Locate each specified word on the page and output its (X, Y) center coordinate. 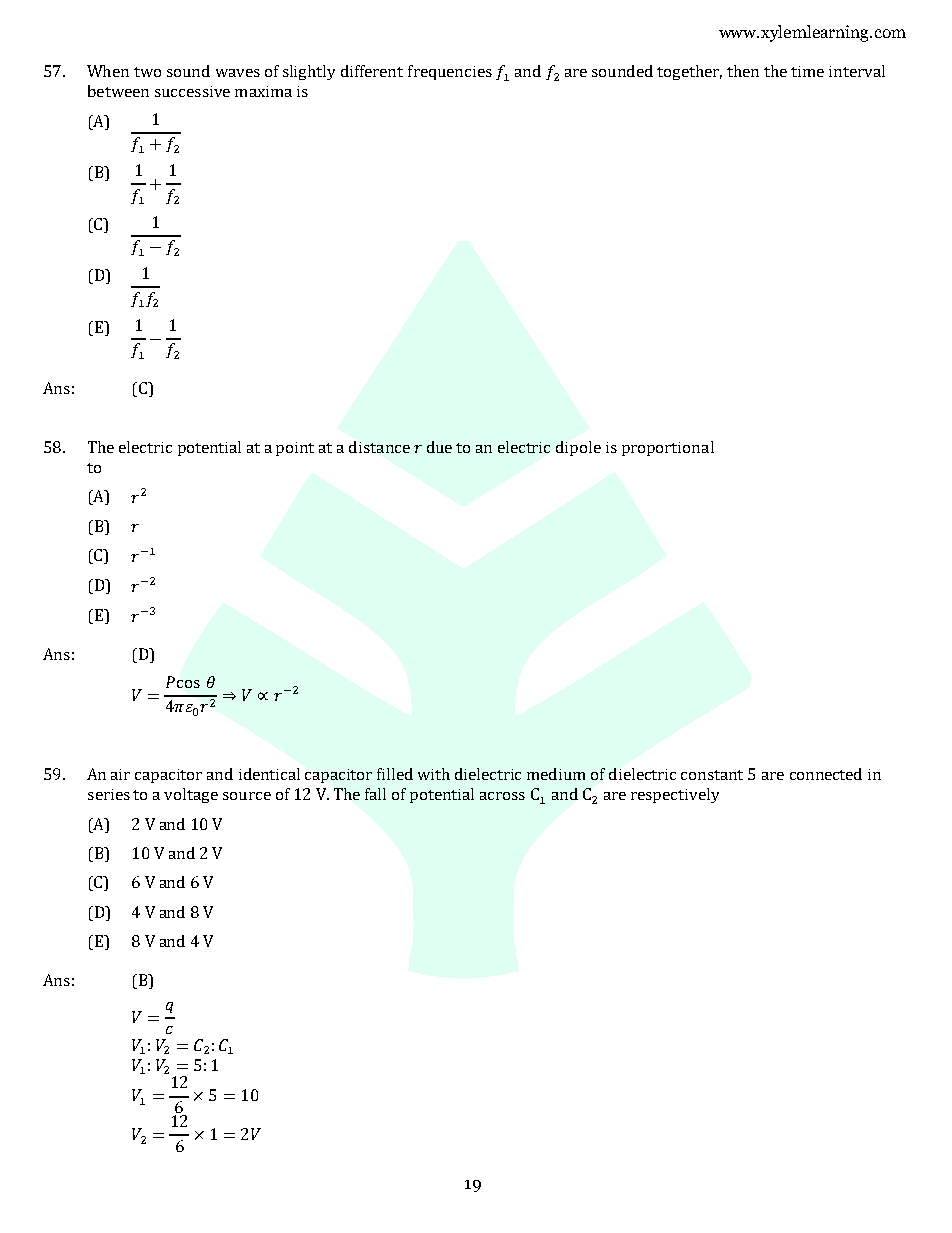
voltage (191, 795)
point (295, 449)
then (743, 71)
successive (192, 91)
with (434, 774)
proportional (668, 448)
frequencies (450, 72)
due (439, 447)
